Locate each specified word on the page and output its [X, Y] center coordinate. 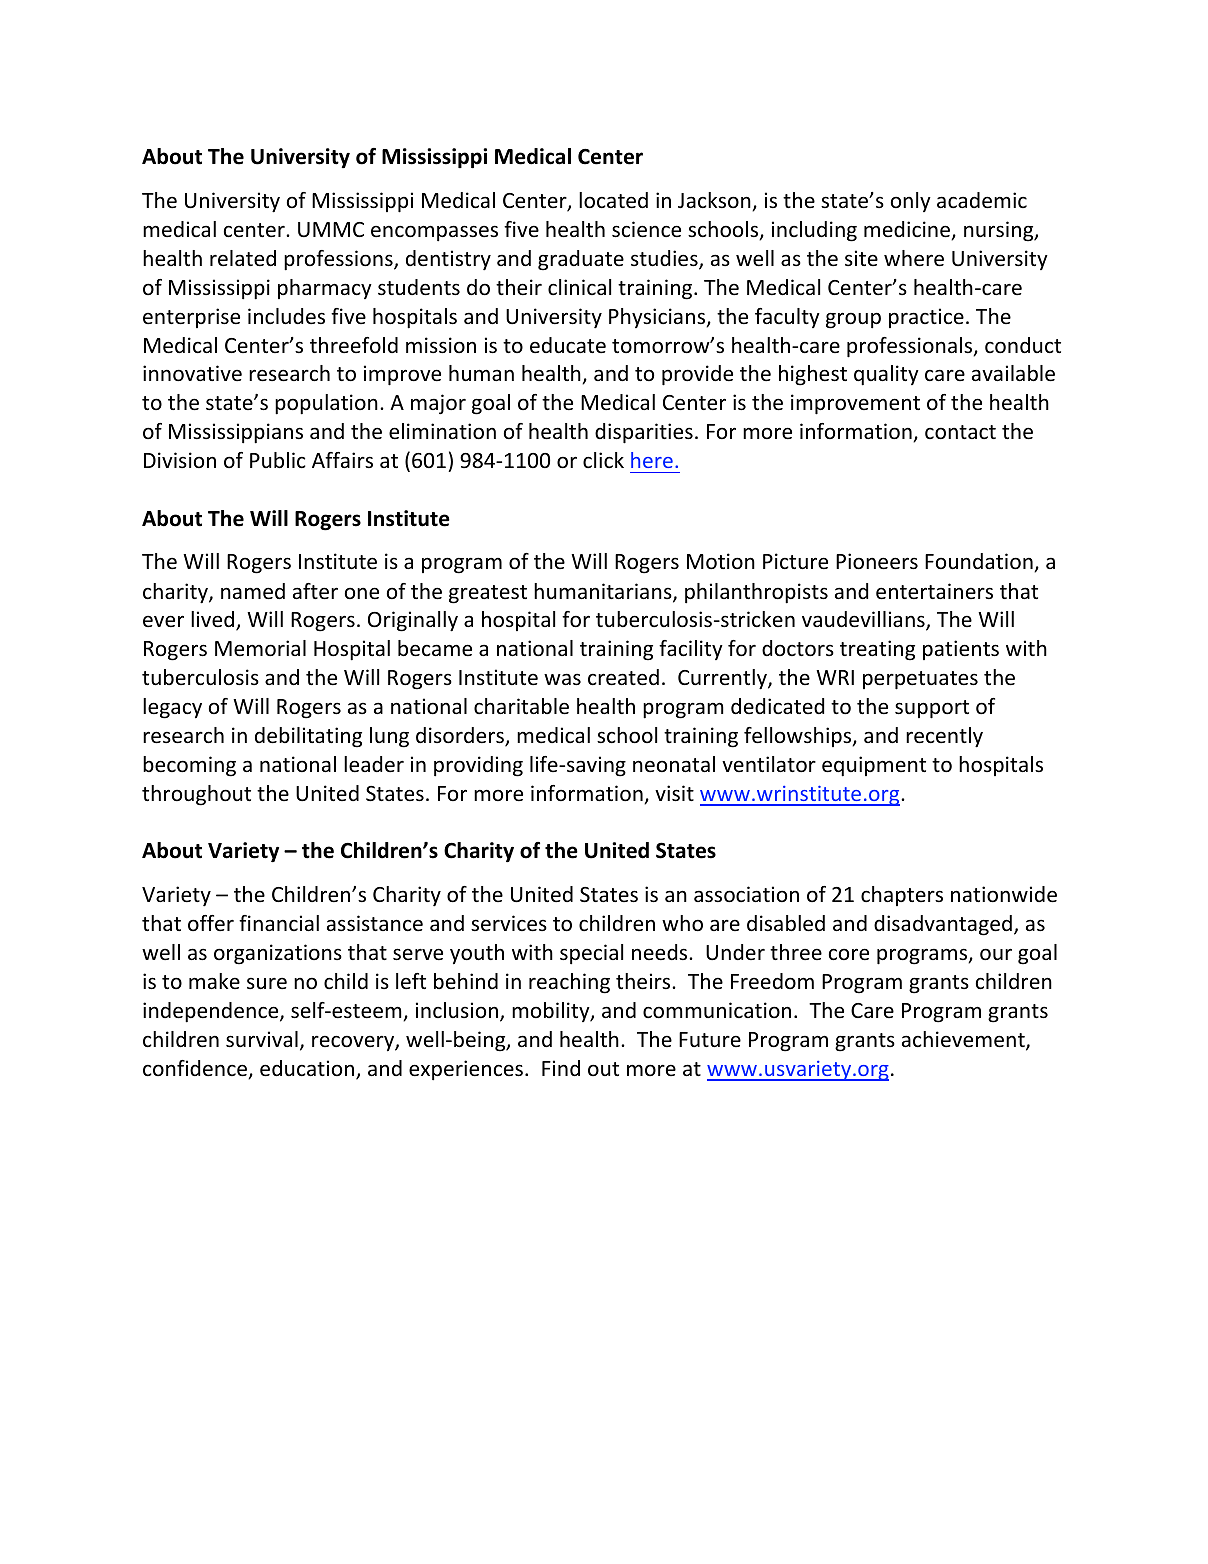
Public [278, 460]
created [623, 677]
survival [262, 1039]
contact [960, 432]
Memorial [260, 648]
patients [961, 650]
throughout [196, 795]
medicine [908, 230]
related [243, 258]
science [646, 229]
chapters [902, 896]
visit [674, 793]
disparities [644, 433]
